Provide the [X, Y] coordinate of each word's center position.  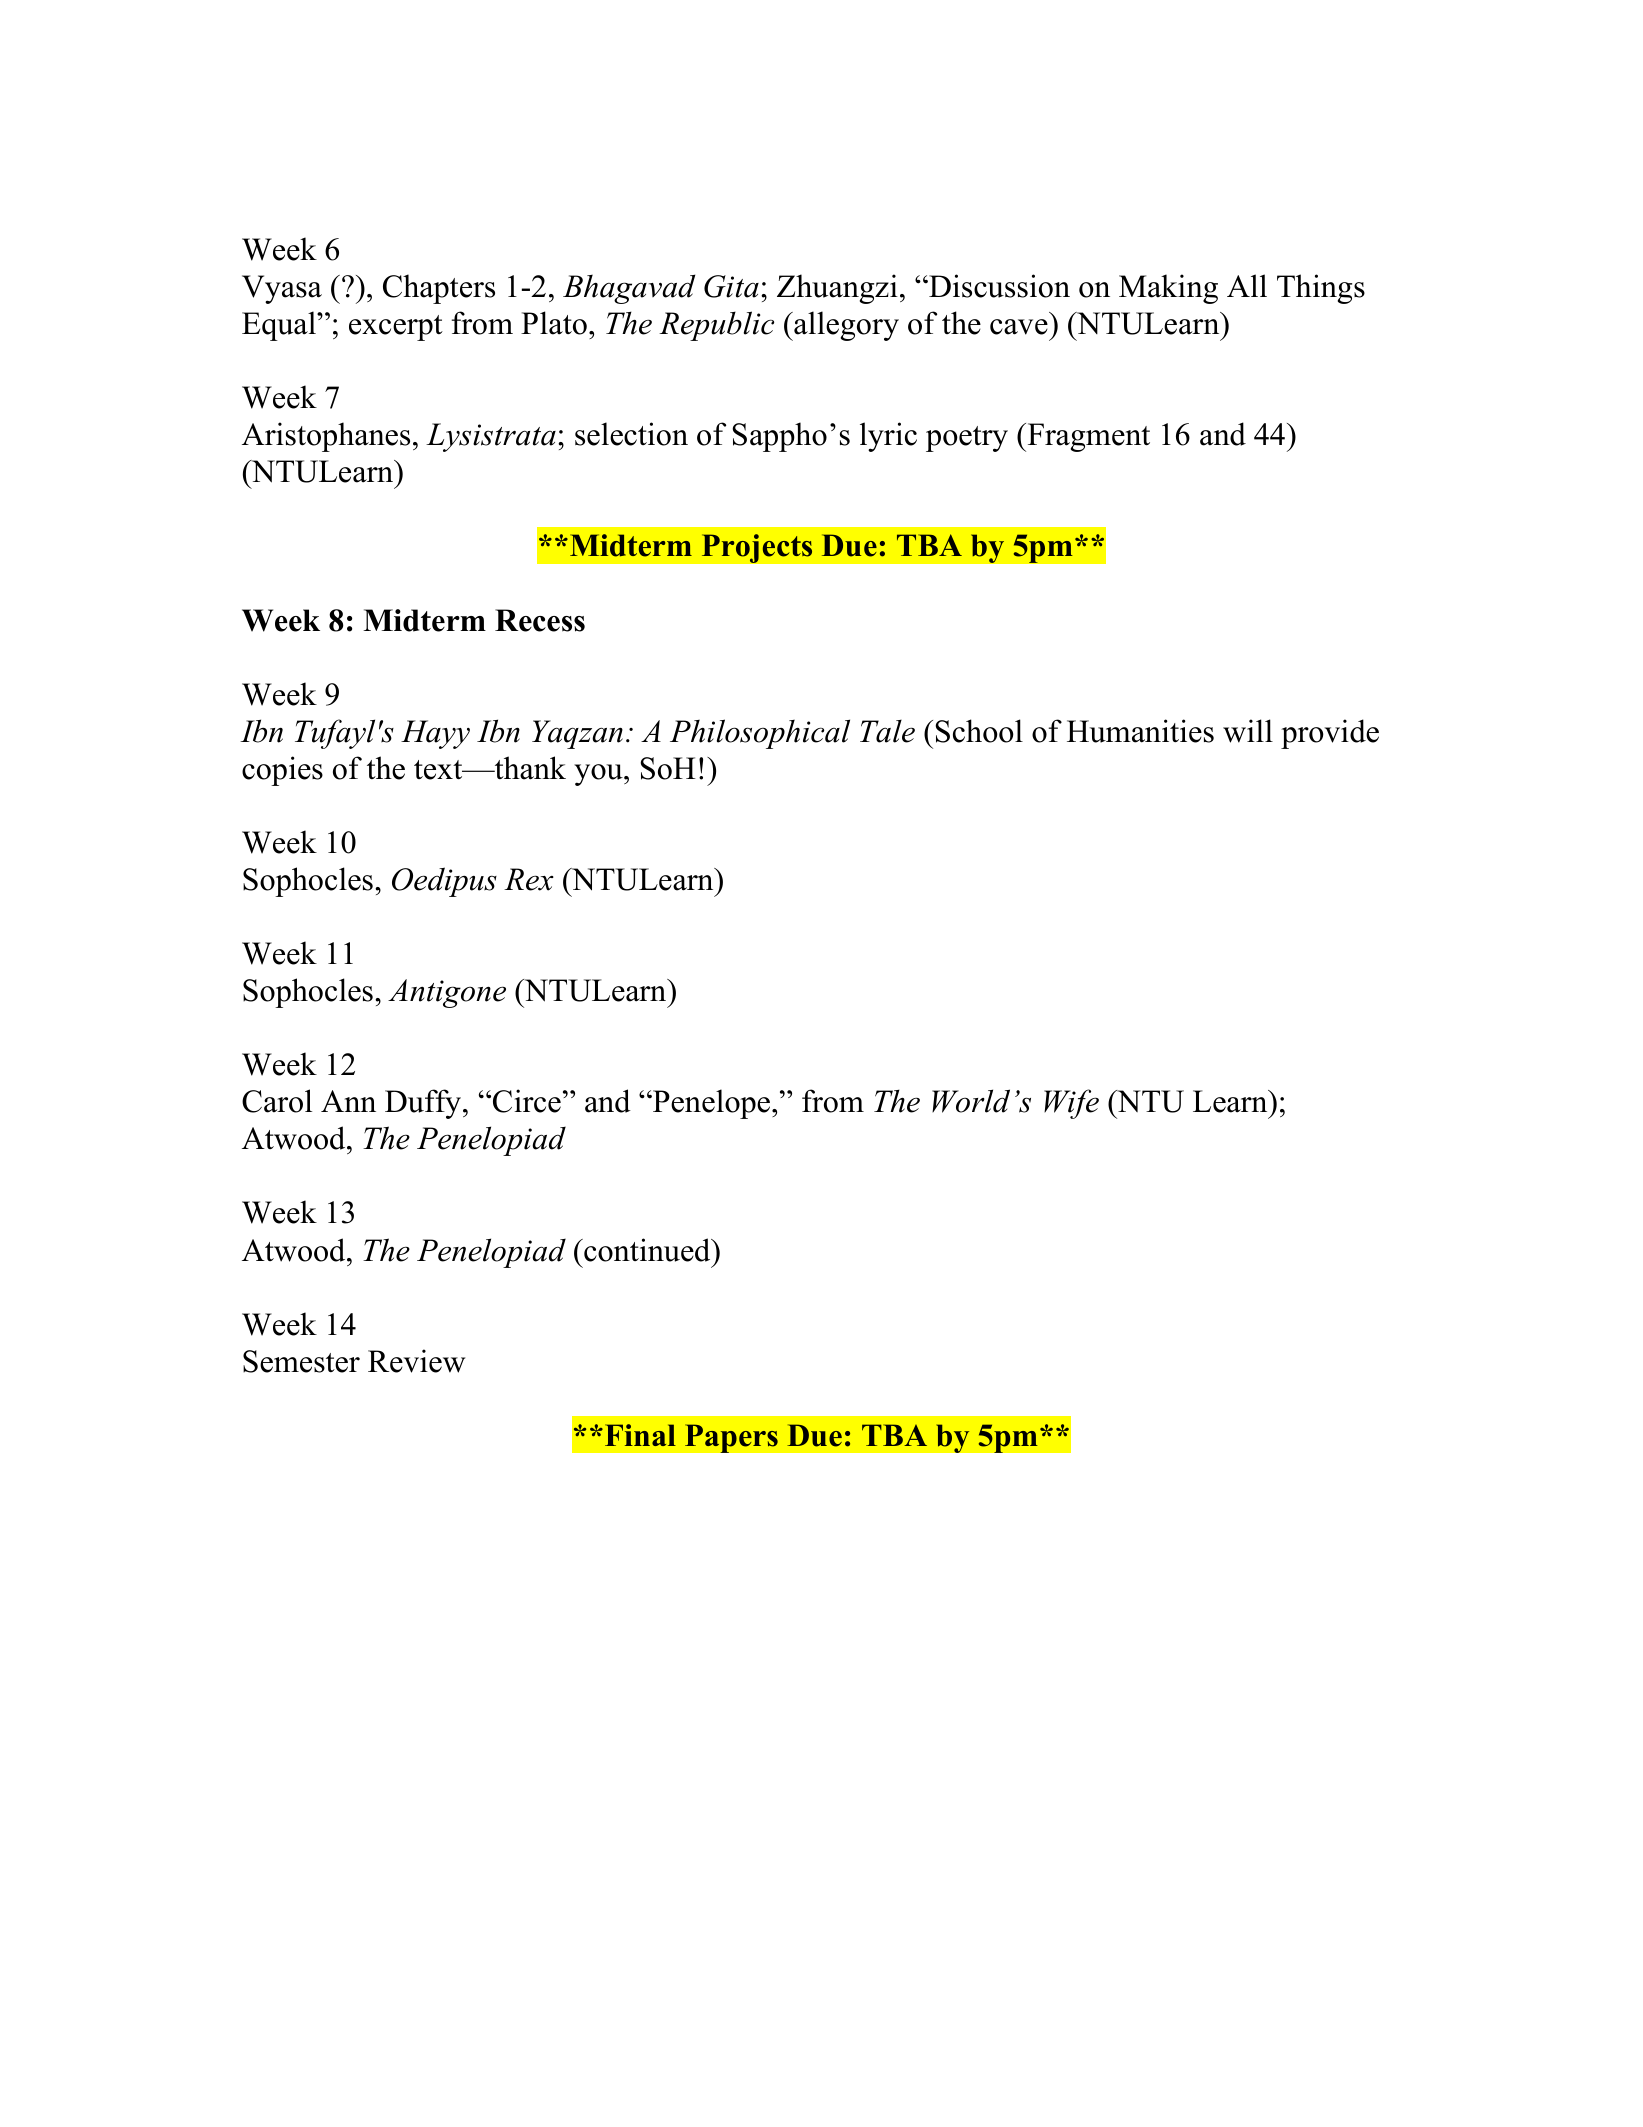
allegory [845, 326]
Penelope [712, 1104]
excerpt [396, 328]
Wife [1071, 1104]
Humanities [1140, 731]
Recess [540, 620]
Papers [731, 1438]
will [1248, 731]
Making [1168, 289]
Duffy [424, 1104]
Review [416, 1361]
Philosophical [760, 734]
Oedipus [444, 882]
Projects [757, 548]
